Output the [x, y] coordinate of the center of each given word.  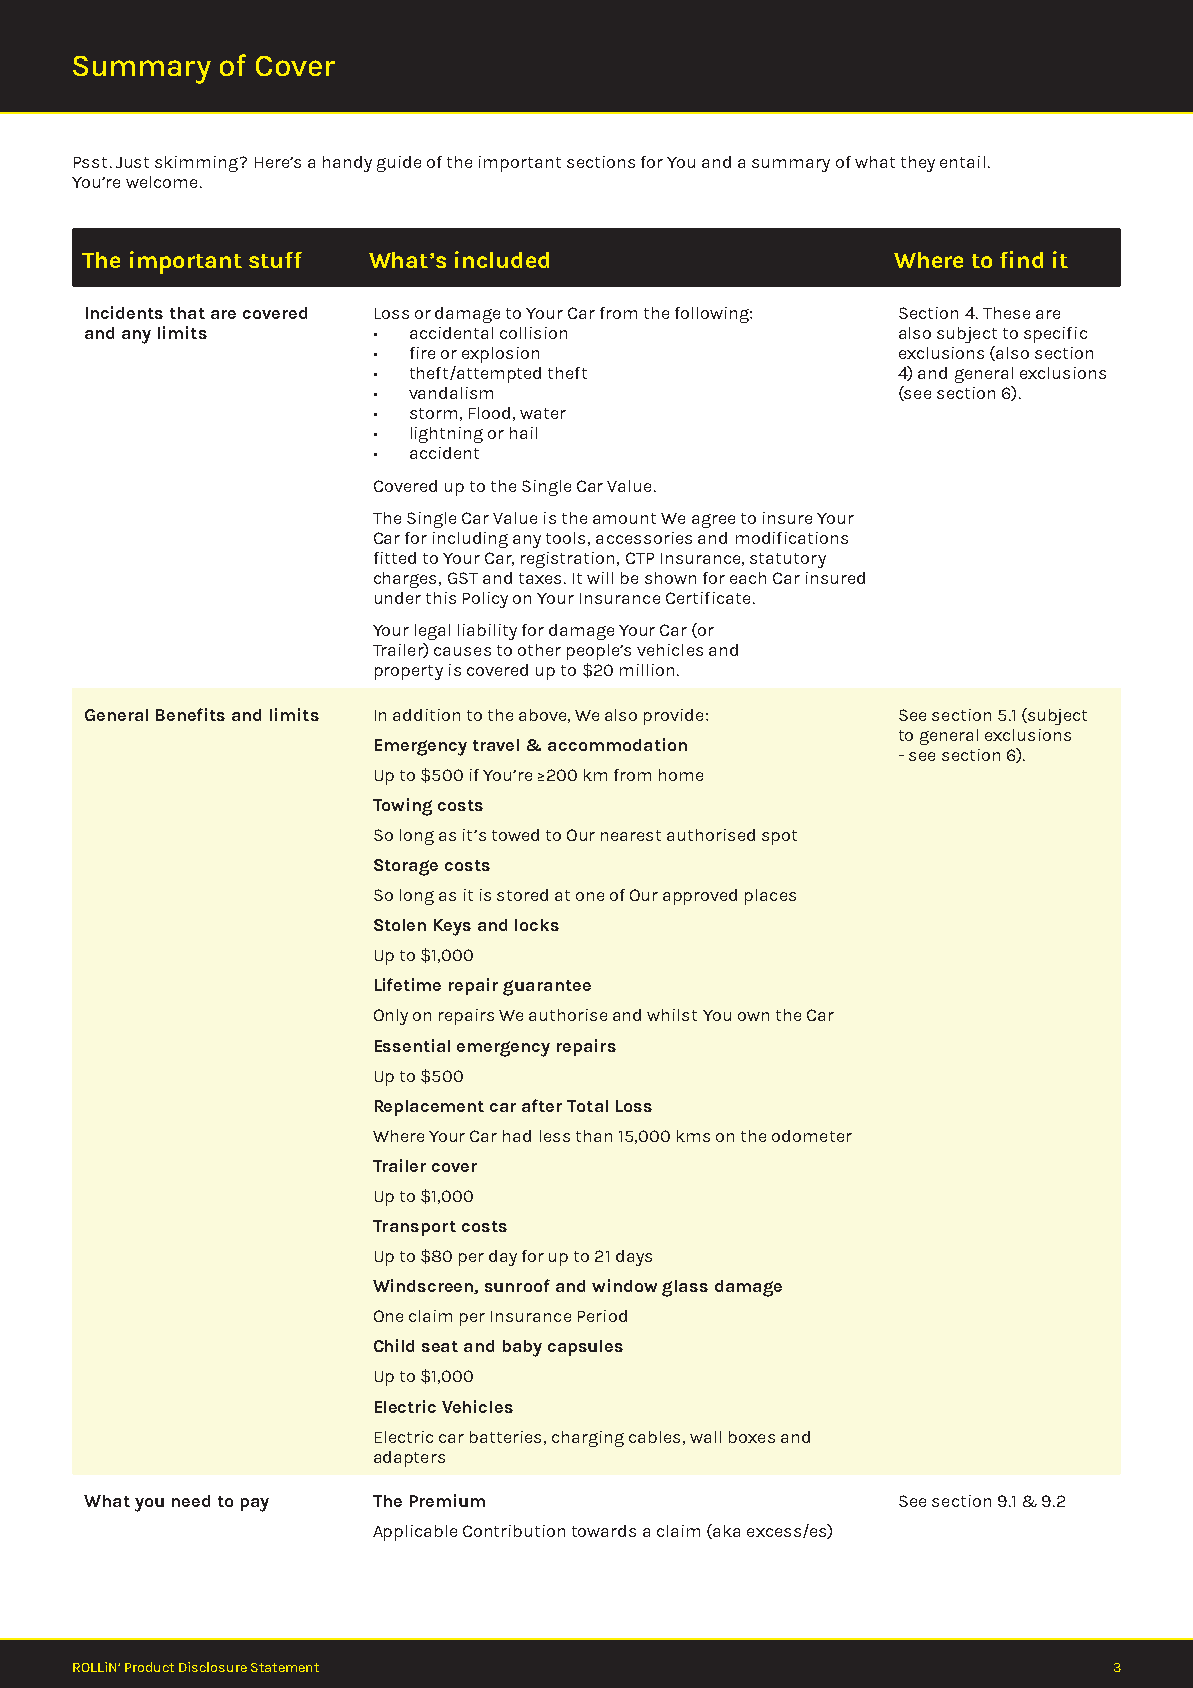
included [502, 259]
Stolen [400, 925]
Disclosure [213, 1667]
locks [537, 925]
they [918, 164]
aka [725, 1531]
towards [604, 1531]
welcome [163, 182]
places [770, 897]
